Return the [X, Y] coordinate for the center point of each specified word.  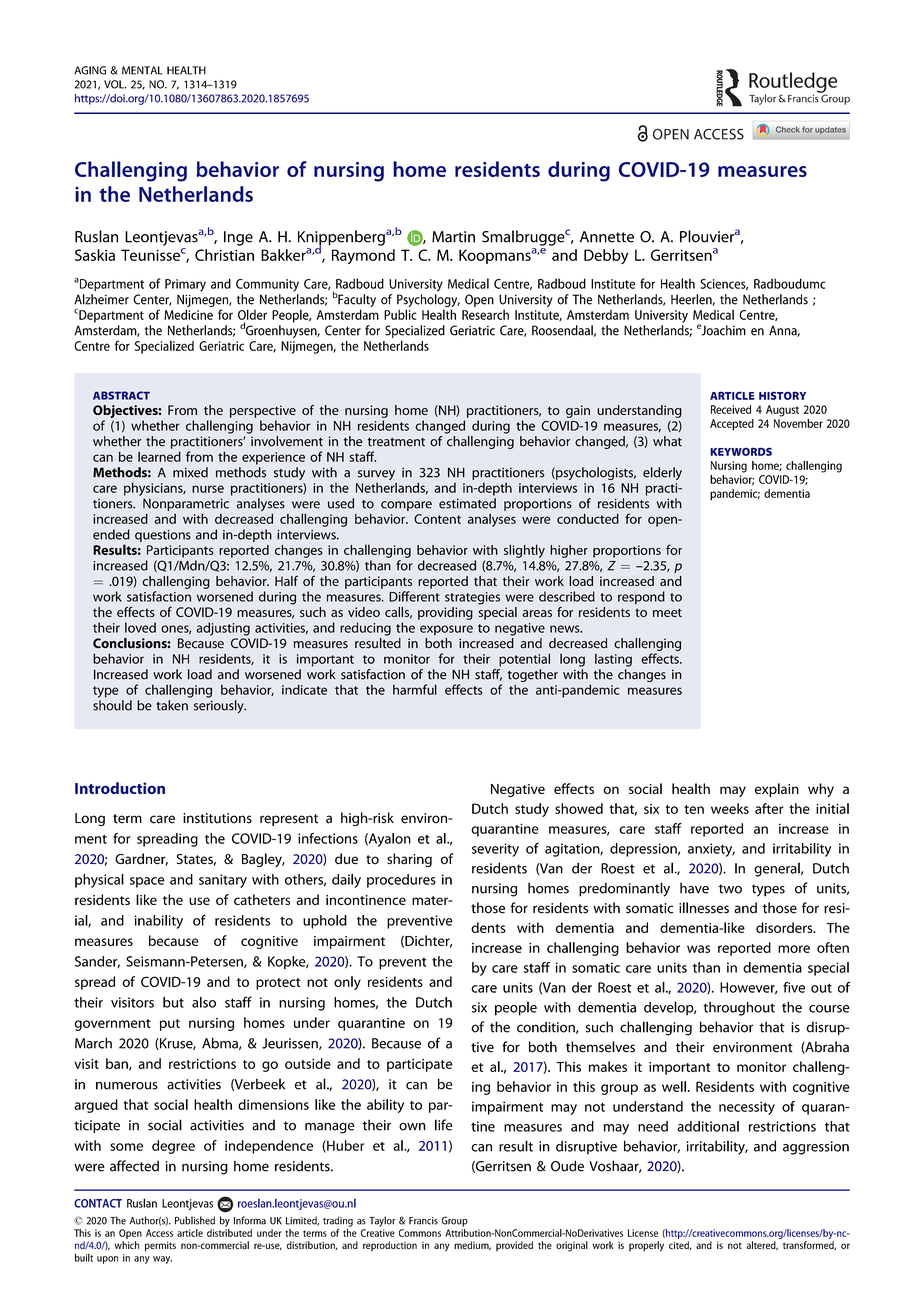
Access [159, 1233]
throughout [739, 1008]
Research [485, 314]
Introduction [120, 788]
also [204, 1002]
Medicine [188, 314]
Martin [453, 237]
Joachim [723, 330]
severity [495, 850]
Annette [607, 237]
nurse [208, 489]
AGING [90, 70]
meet [667, 612]
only [347, 983]
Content [437, 519]
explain [777, 790]
